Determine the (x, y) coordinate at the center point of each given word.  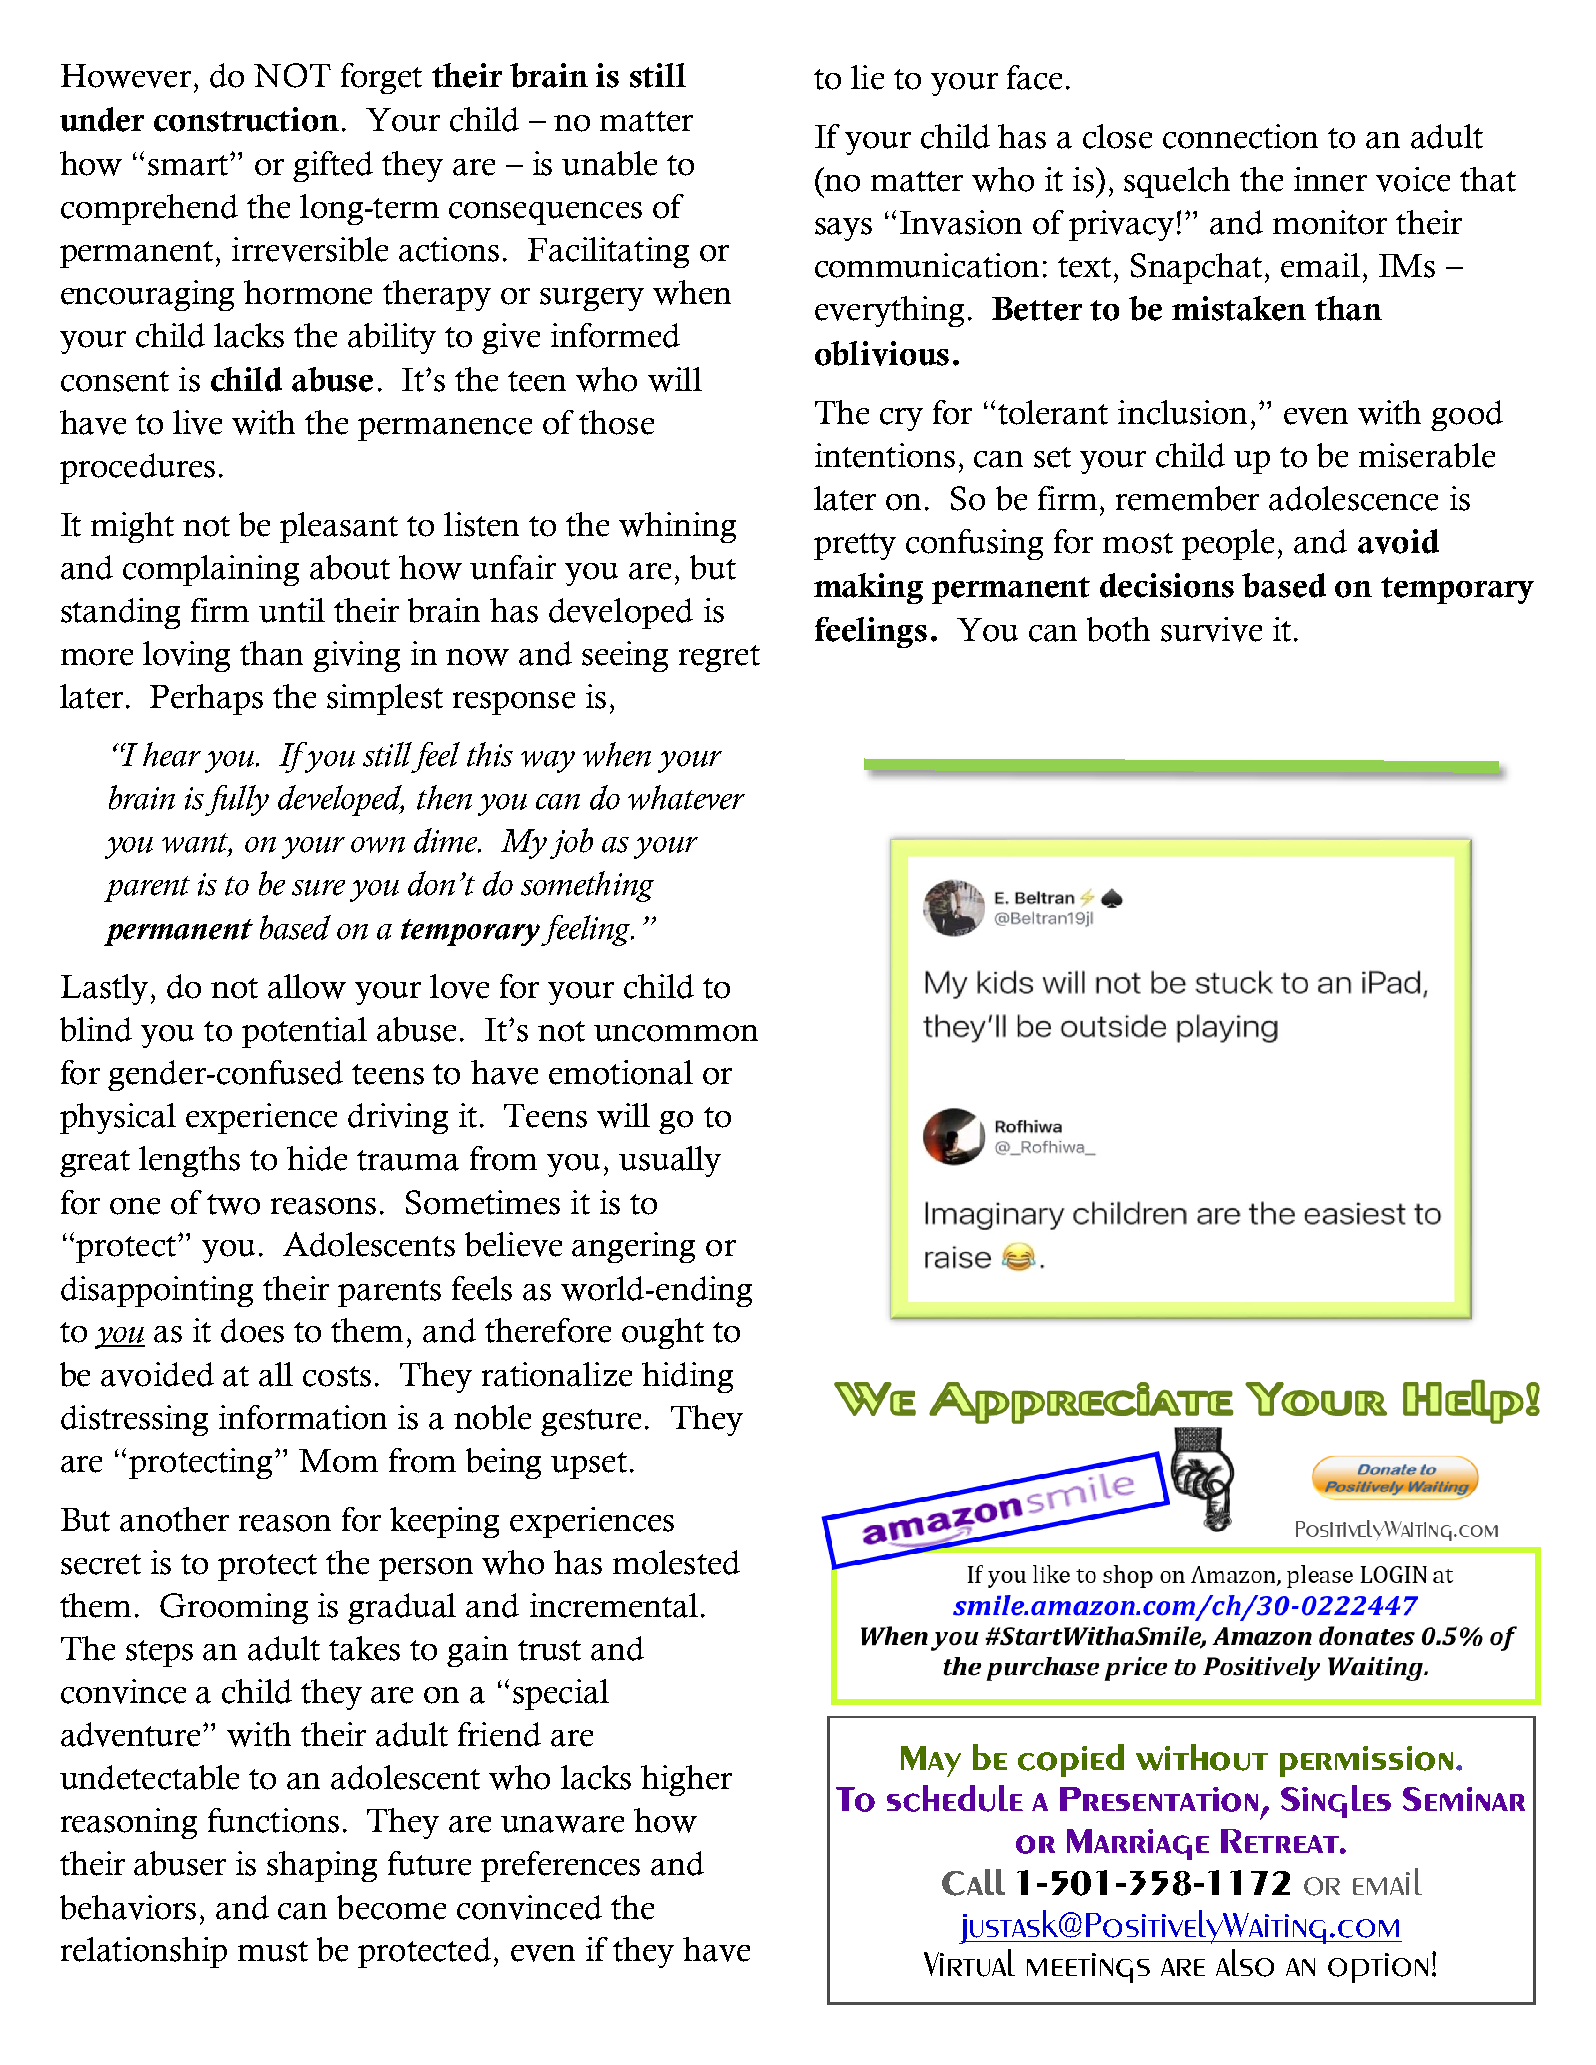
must (273, 1951)
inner (1330, 179)
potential (304, 1032)
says (843, 229)
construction (246, 119)
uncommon (676, 1033)
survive (1211, 629)
